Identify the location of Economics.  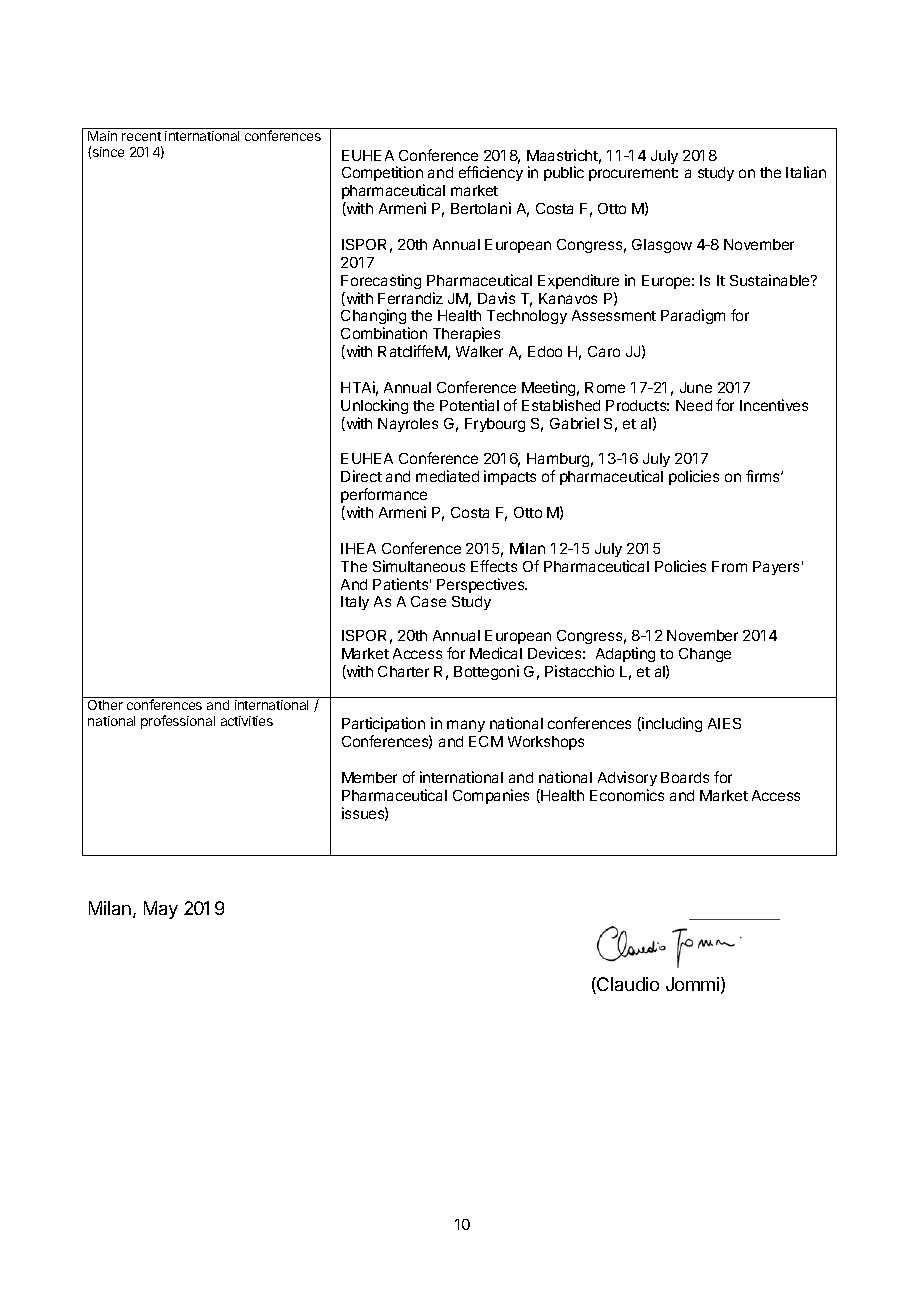
(627, 795).
